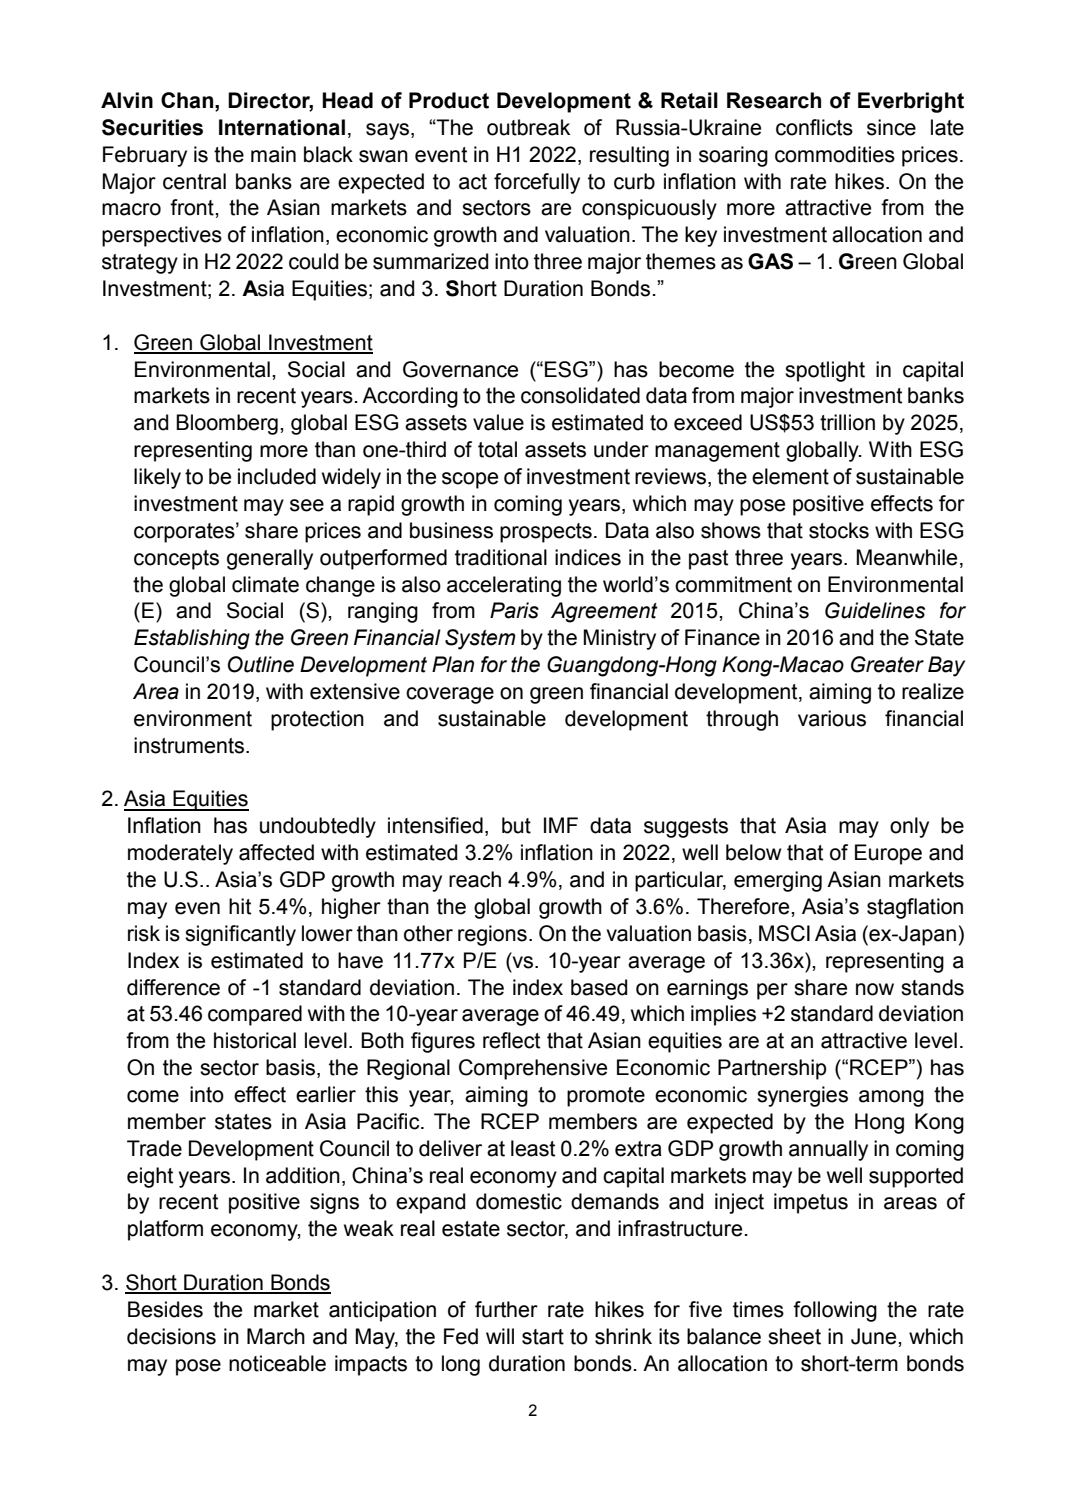 The width and height of the screenshot is (1066, 1508). Describe the element at coordinates (528, 127) in the screenshot. I see `outbreak` at that location.
